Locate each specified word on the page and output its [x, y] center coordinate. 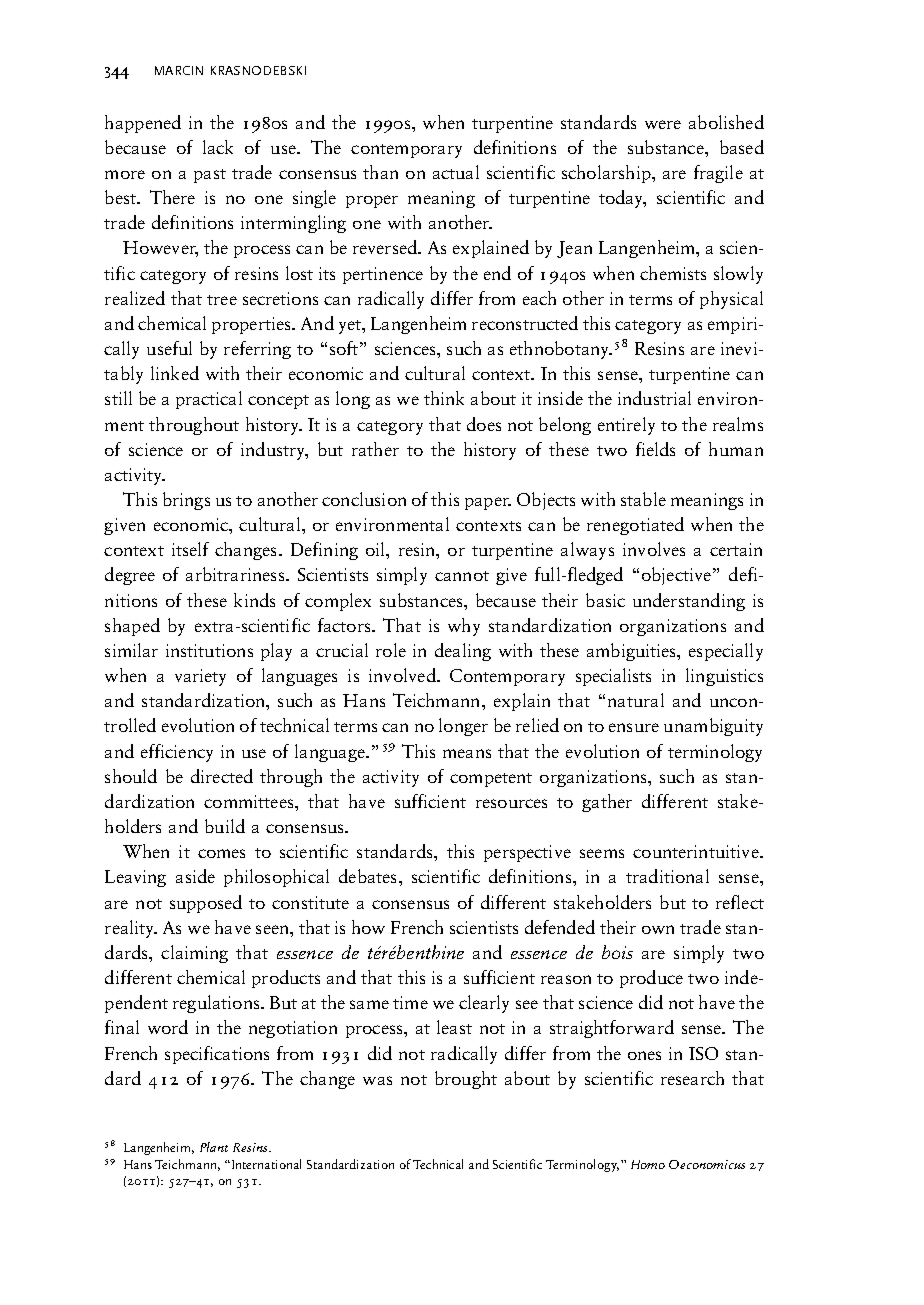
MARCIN [179, 70]
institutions [209, 650]
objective [676, 576]
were [663, 124]
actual [456, 172]
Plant [214, 1147]
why [464, 627]
